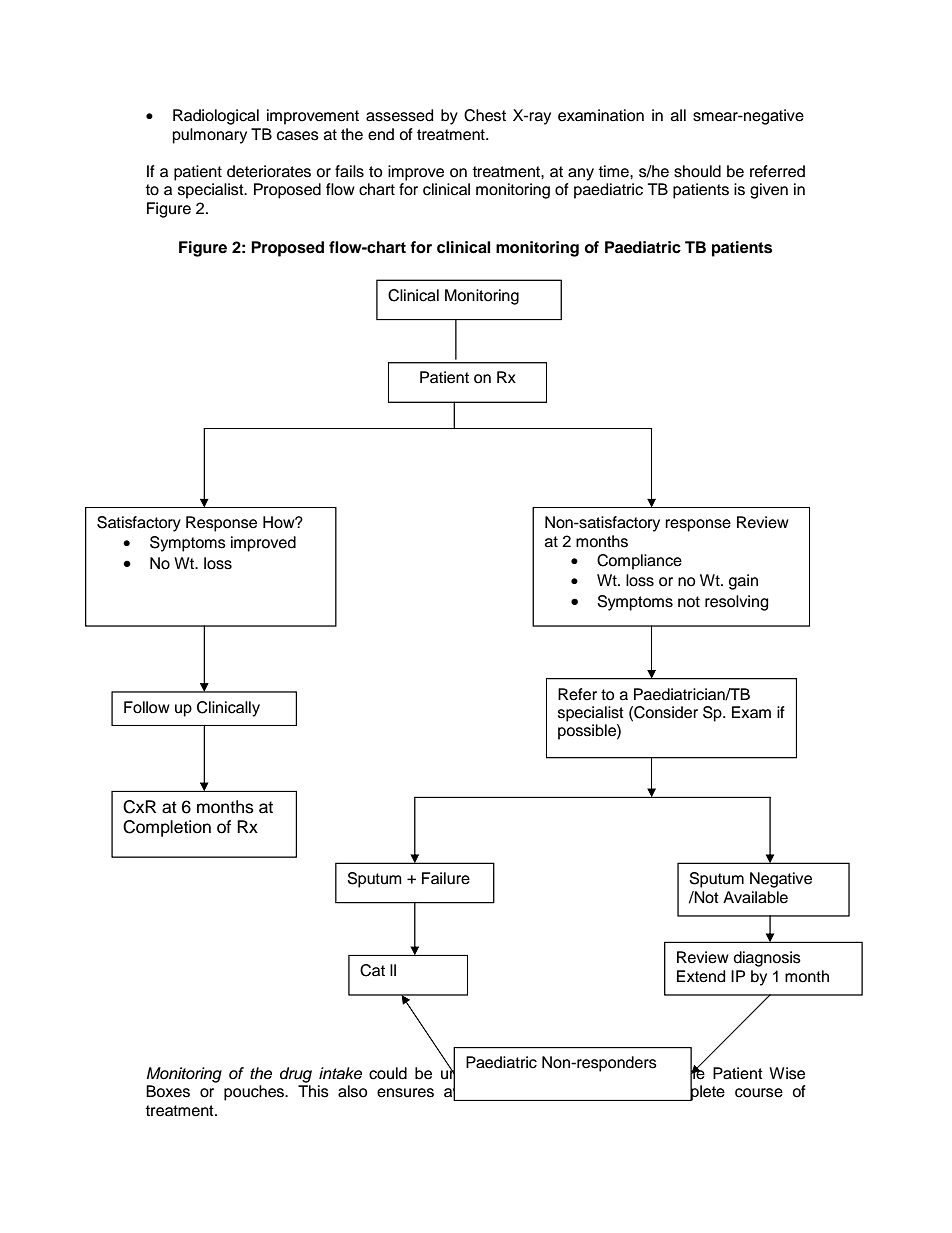 The height and width of the screenshot is (1233, 952). I want to click on pouches, so click(255, 1093).
